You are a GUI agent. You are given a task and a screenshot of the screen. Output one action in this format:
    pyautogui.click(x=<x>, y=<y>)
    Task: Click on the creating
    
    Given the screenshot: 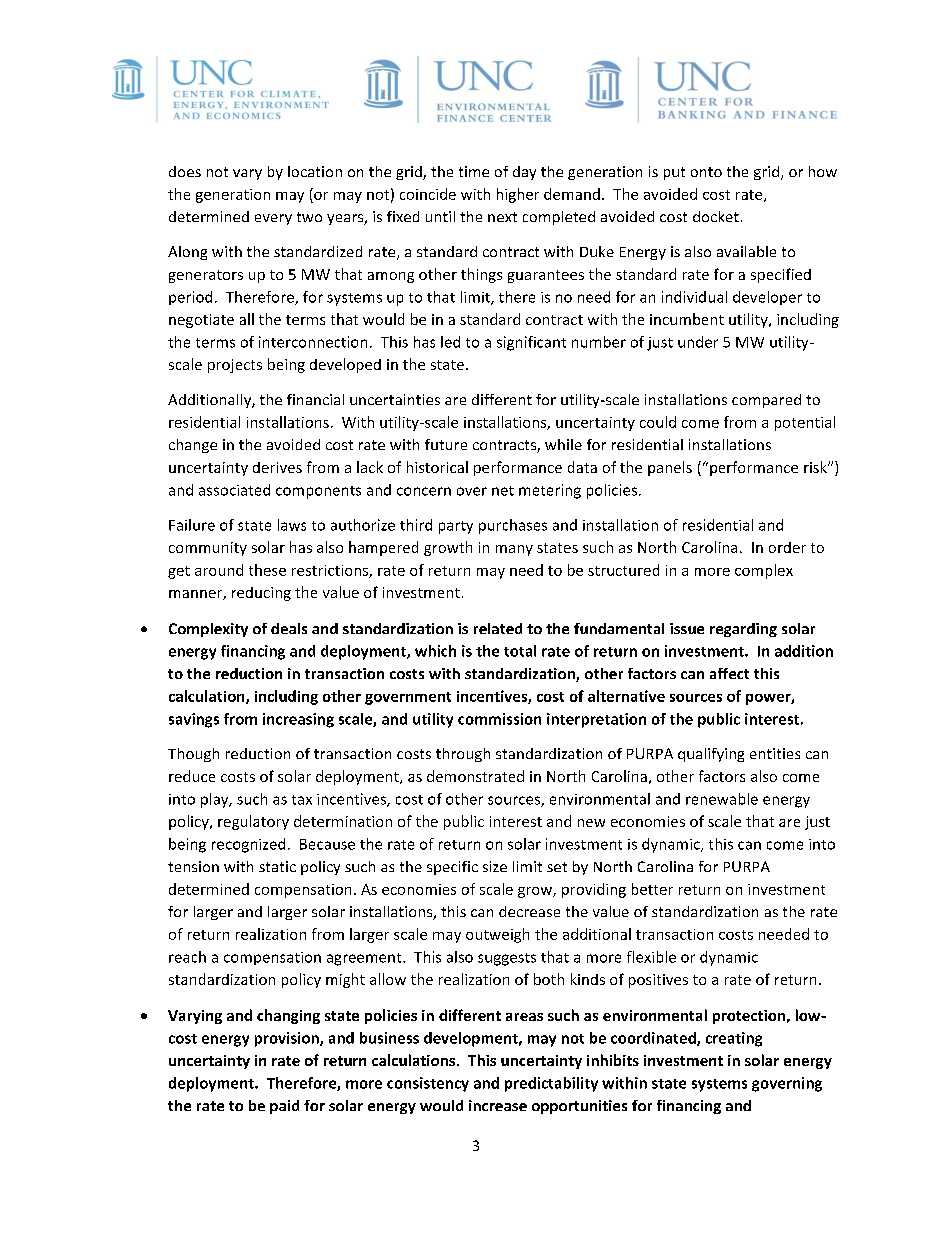 What is the action you would take?
    pyautogui.click(x=734, y=1039)
